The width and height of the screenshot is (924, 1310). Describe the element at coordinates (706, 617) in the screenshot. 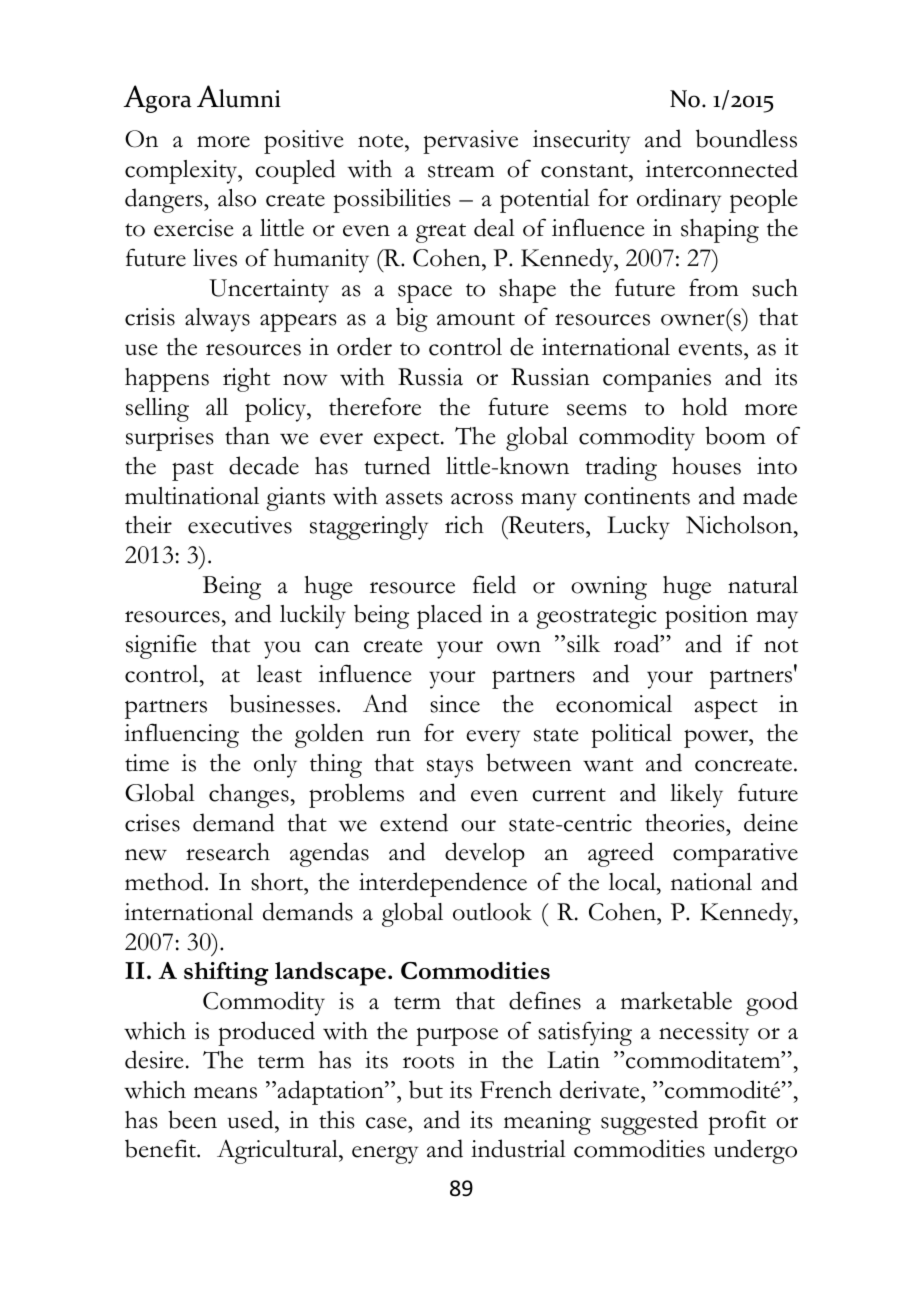

I see `position` at that location.
